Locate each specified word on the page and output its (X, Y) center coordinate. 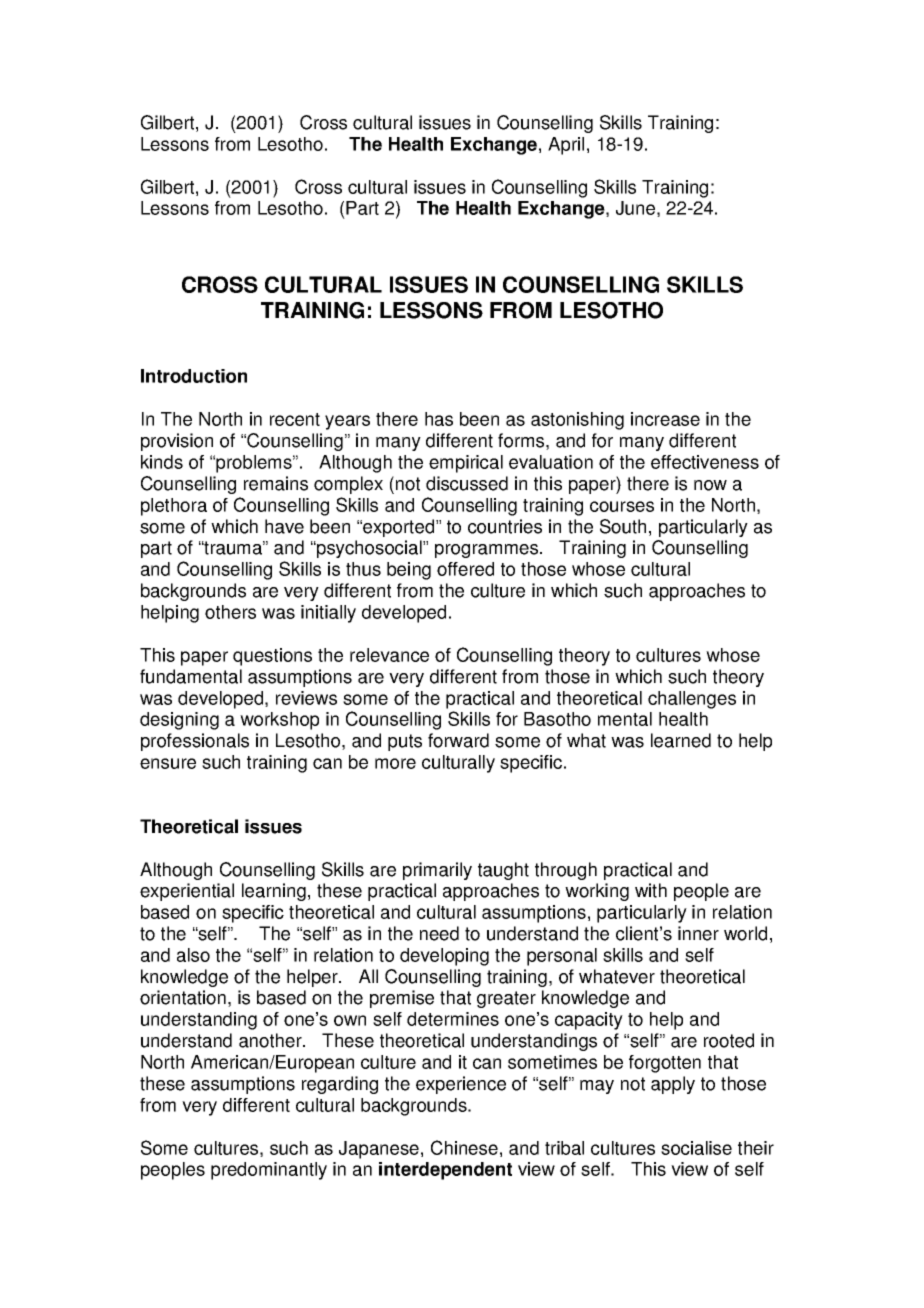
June (635, 208)
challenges (692, 700)
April (566, 146)
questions (272, 657)
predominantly (269, 1171)
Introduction (194, 376)
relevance (389, 655)
